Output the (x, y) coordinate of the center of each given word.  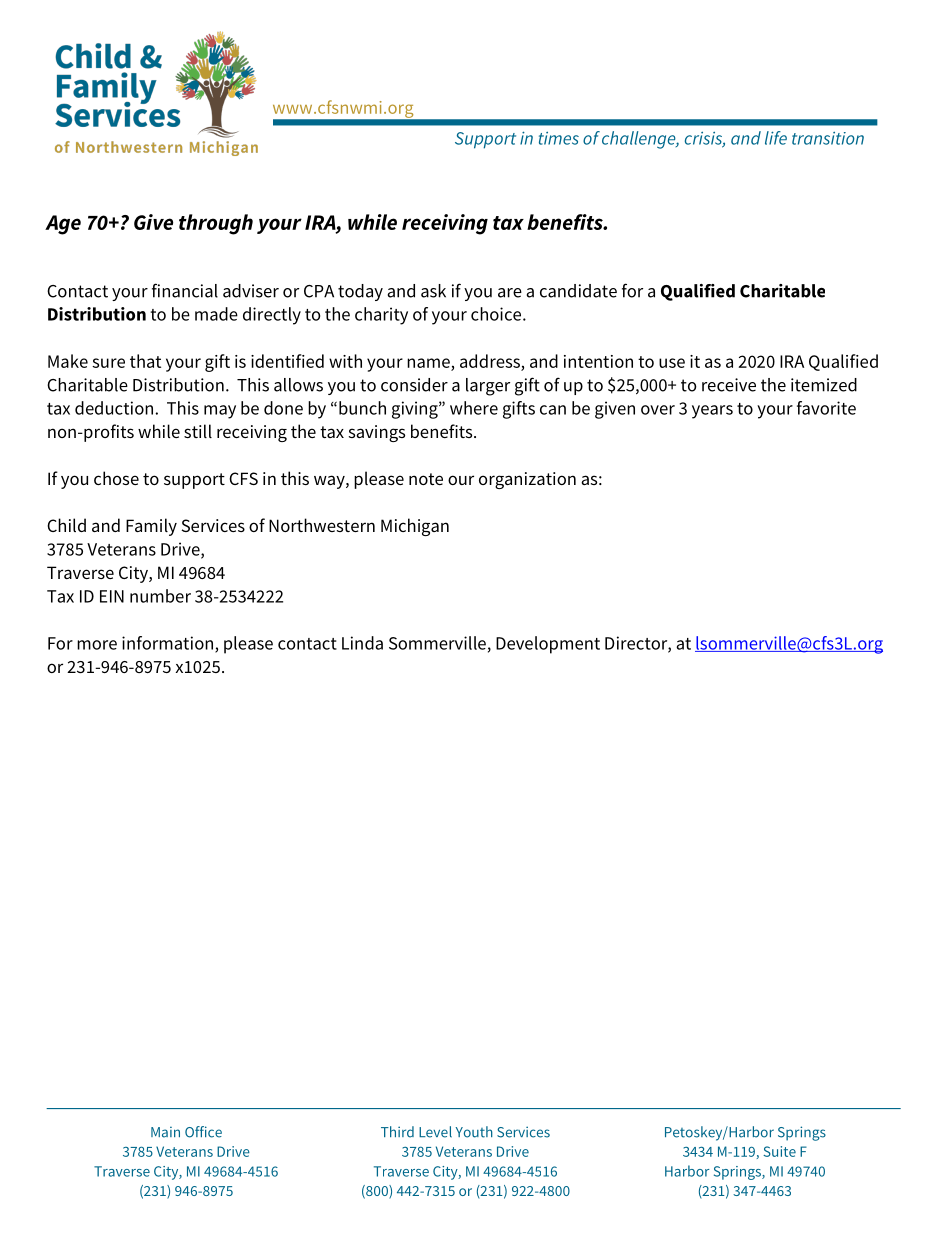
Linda (362, 643)
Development (548, 645)
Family (151, 527)
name (428, 363)
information (167, 643)
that (145, 361)
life (776, 138)
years (712, 412)
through (216, 224)
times (559, 138)
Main (165, 1132)
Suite (779, 1151)
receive (729, 385)
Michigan (415, 527)
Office (203, 1132)
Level (435, 1132)
